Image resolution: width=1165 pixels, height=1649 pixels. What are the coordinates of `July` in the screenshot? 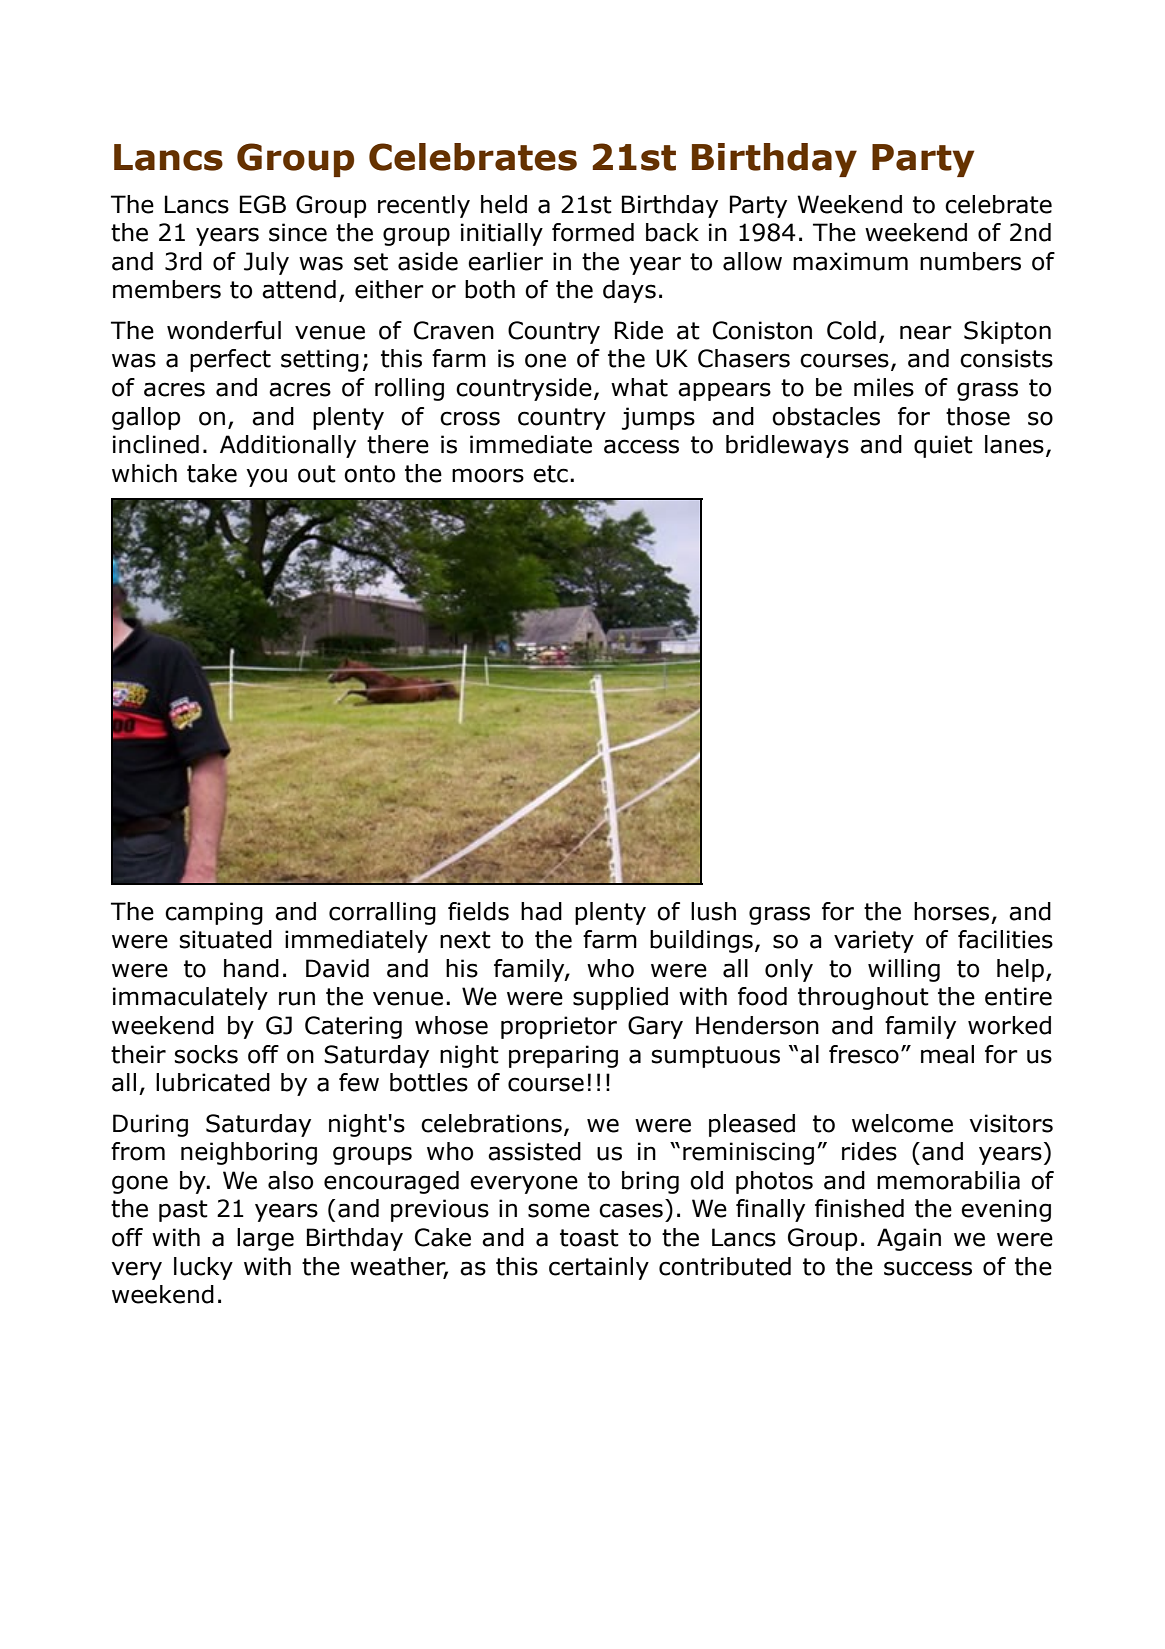 It's located at (266, 263).
